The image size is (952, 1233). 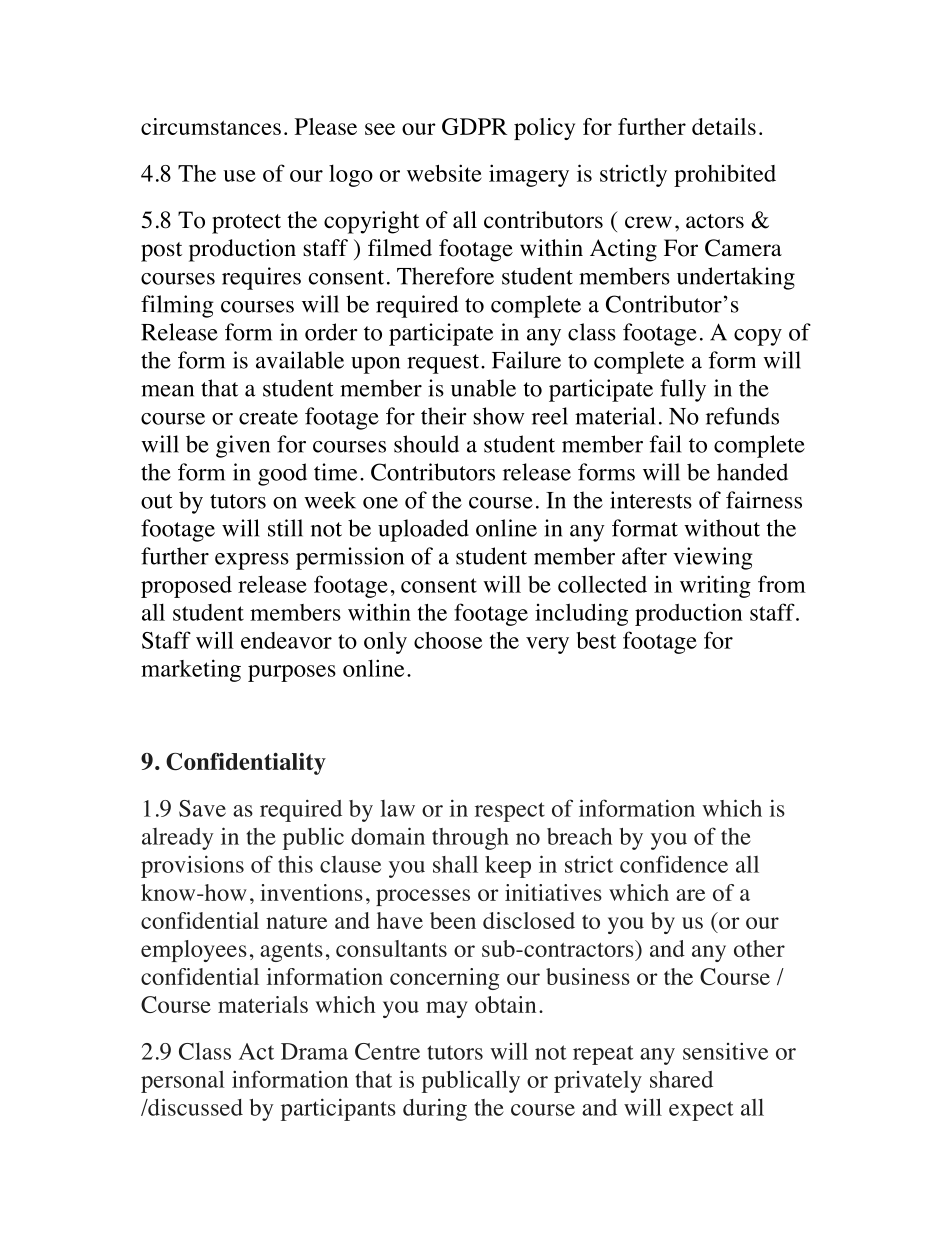 I want to click on shared, so click(x=681, y=1079).
